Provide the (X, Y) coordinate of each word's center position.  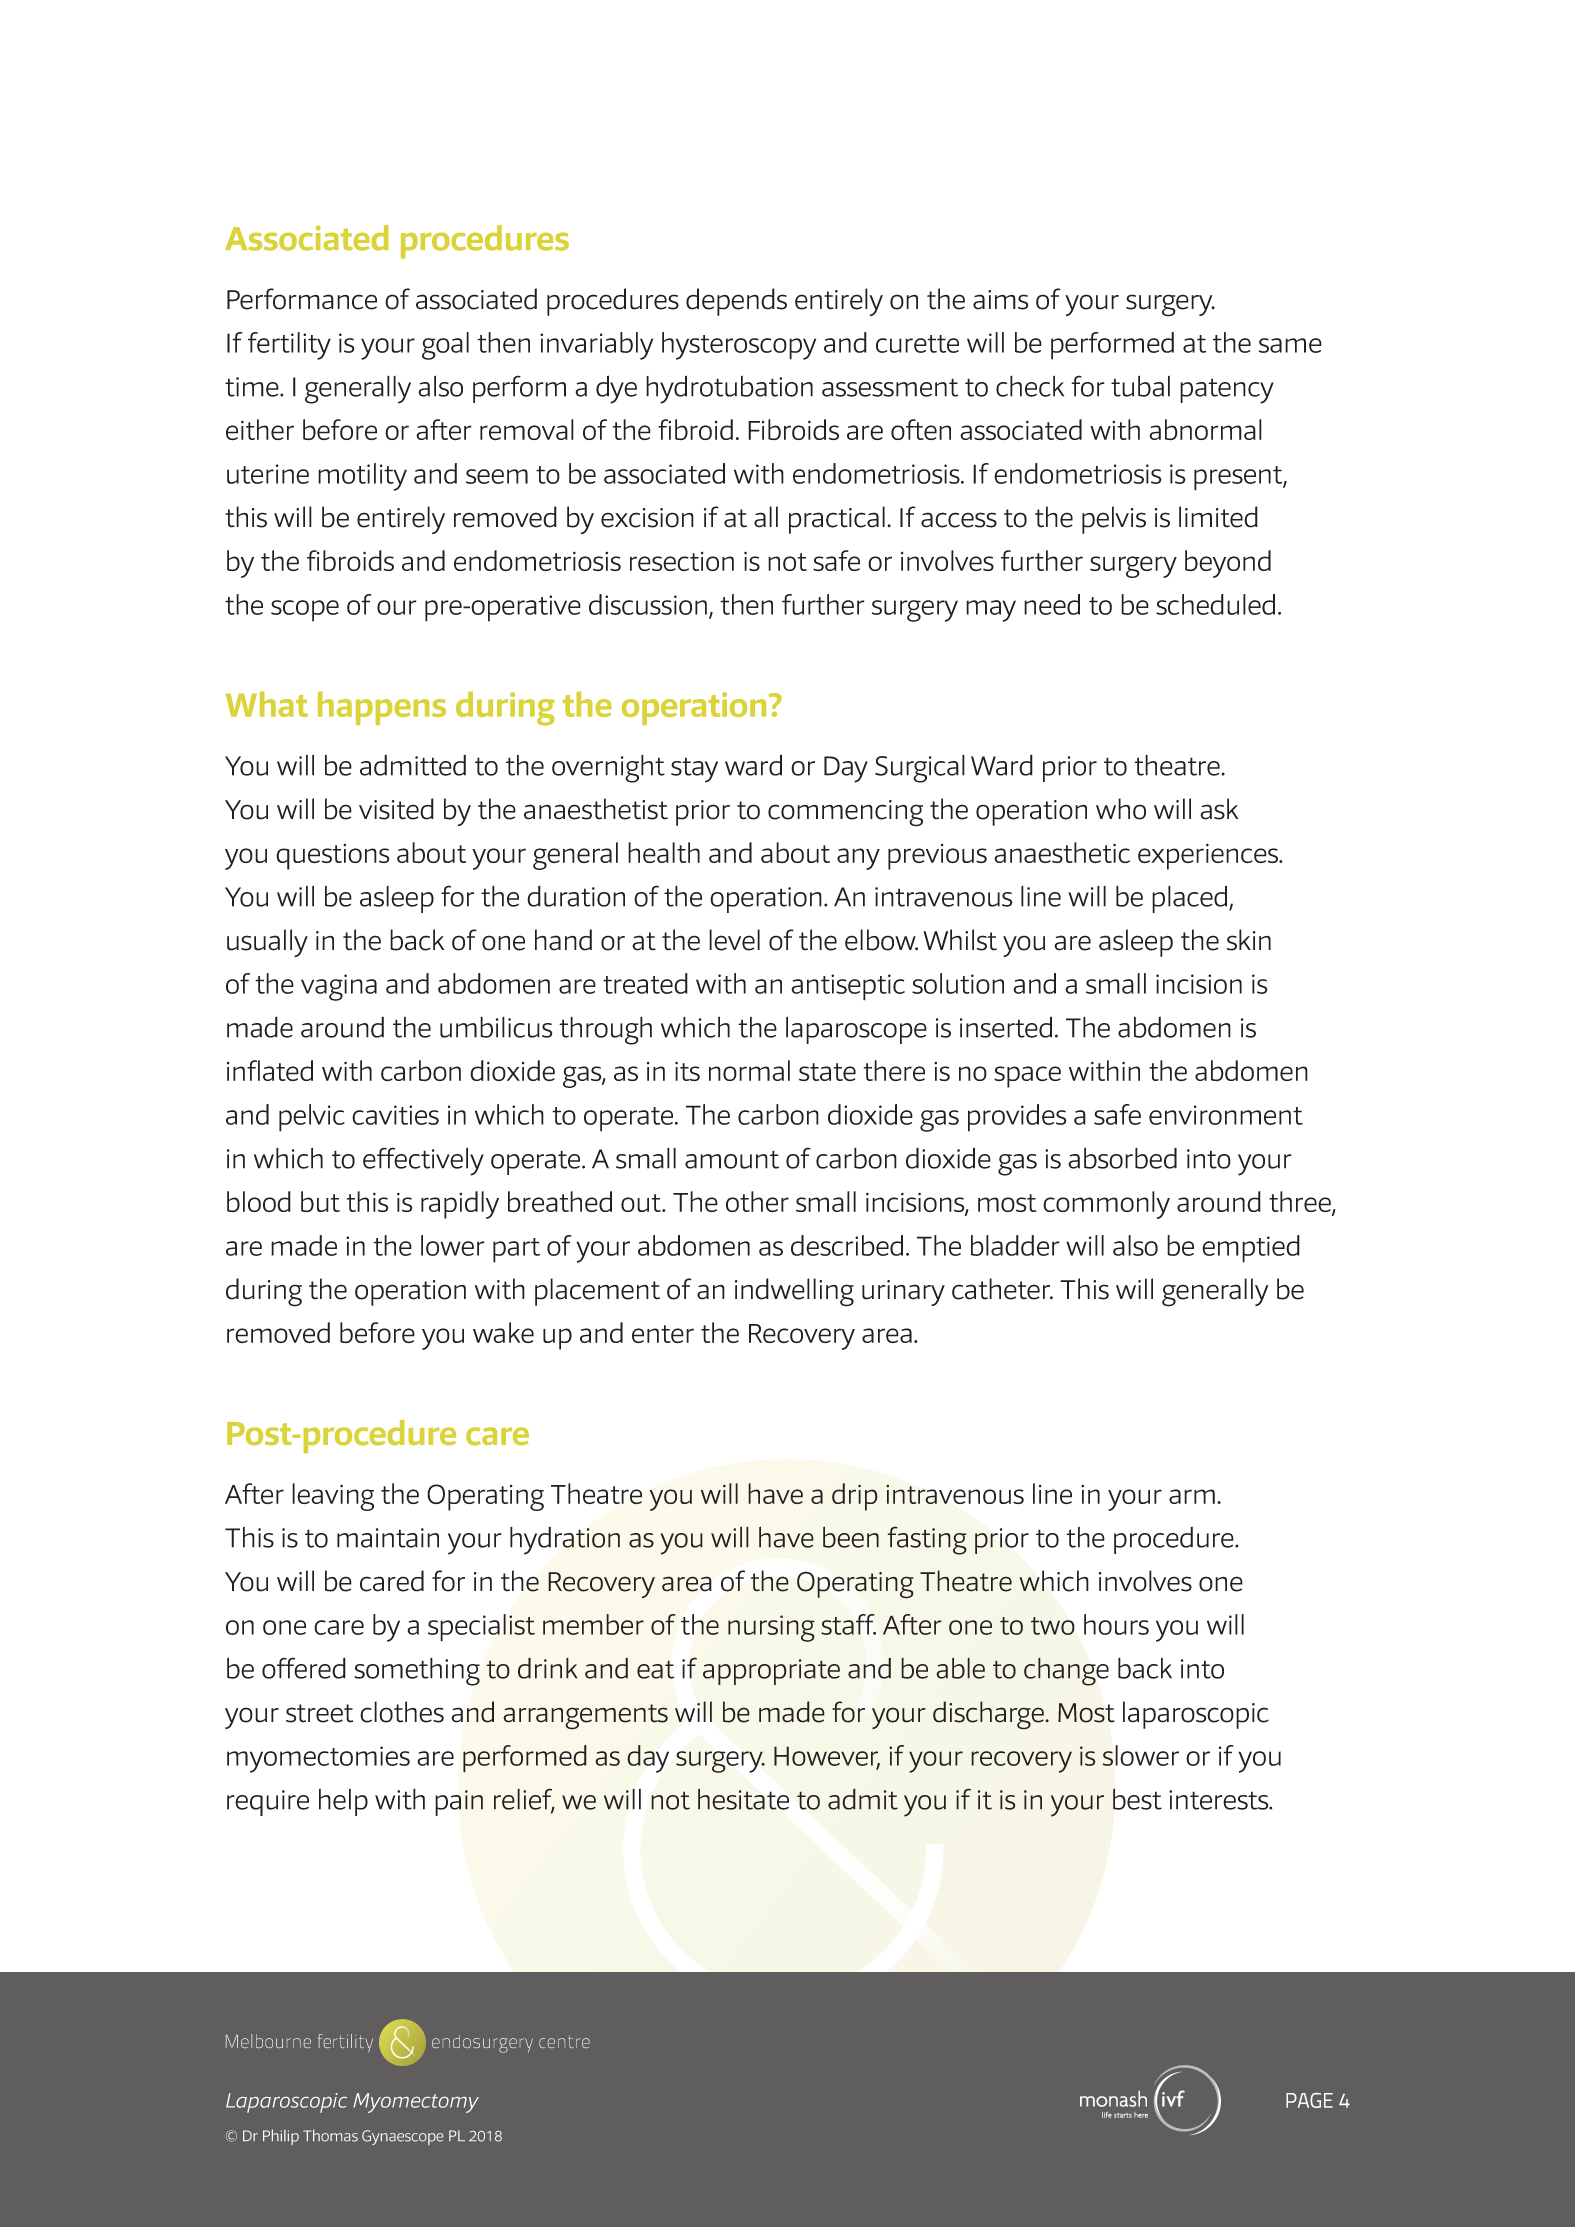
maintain (388, 1538)
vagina (339, 987)
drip (855, 1497)
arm (1192, 1496)
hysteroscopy (739, 346)
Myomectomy (416, 2103)
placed (1191, 899)
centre (564, 2041)
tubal (1140, 386)
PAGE (1309, 2100)
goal (445, 346)
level (734, 940)
